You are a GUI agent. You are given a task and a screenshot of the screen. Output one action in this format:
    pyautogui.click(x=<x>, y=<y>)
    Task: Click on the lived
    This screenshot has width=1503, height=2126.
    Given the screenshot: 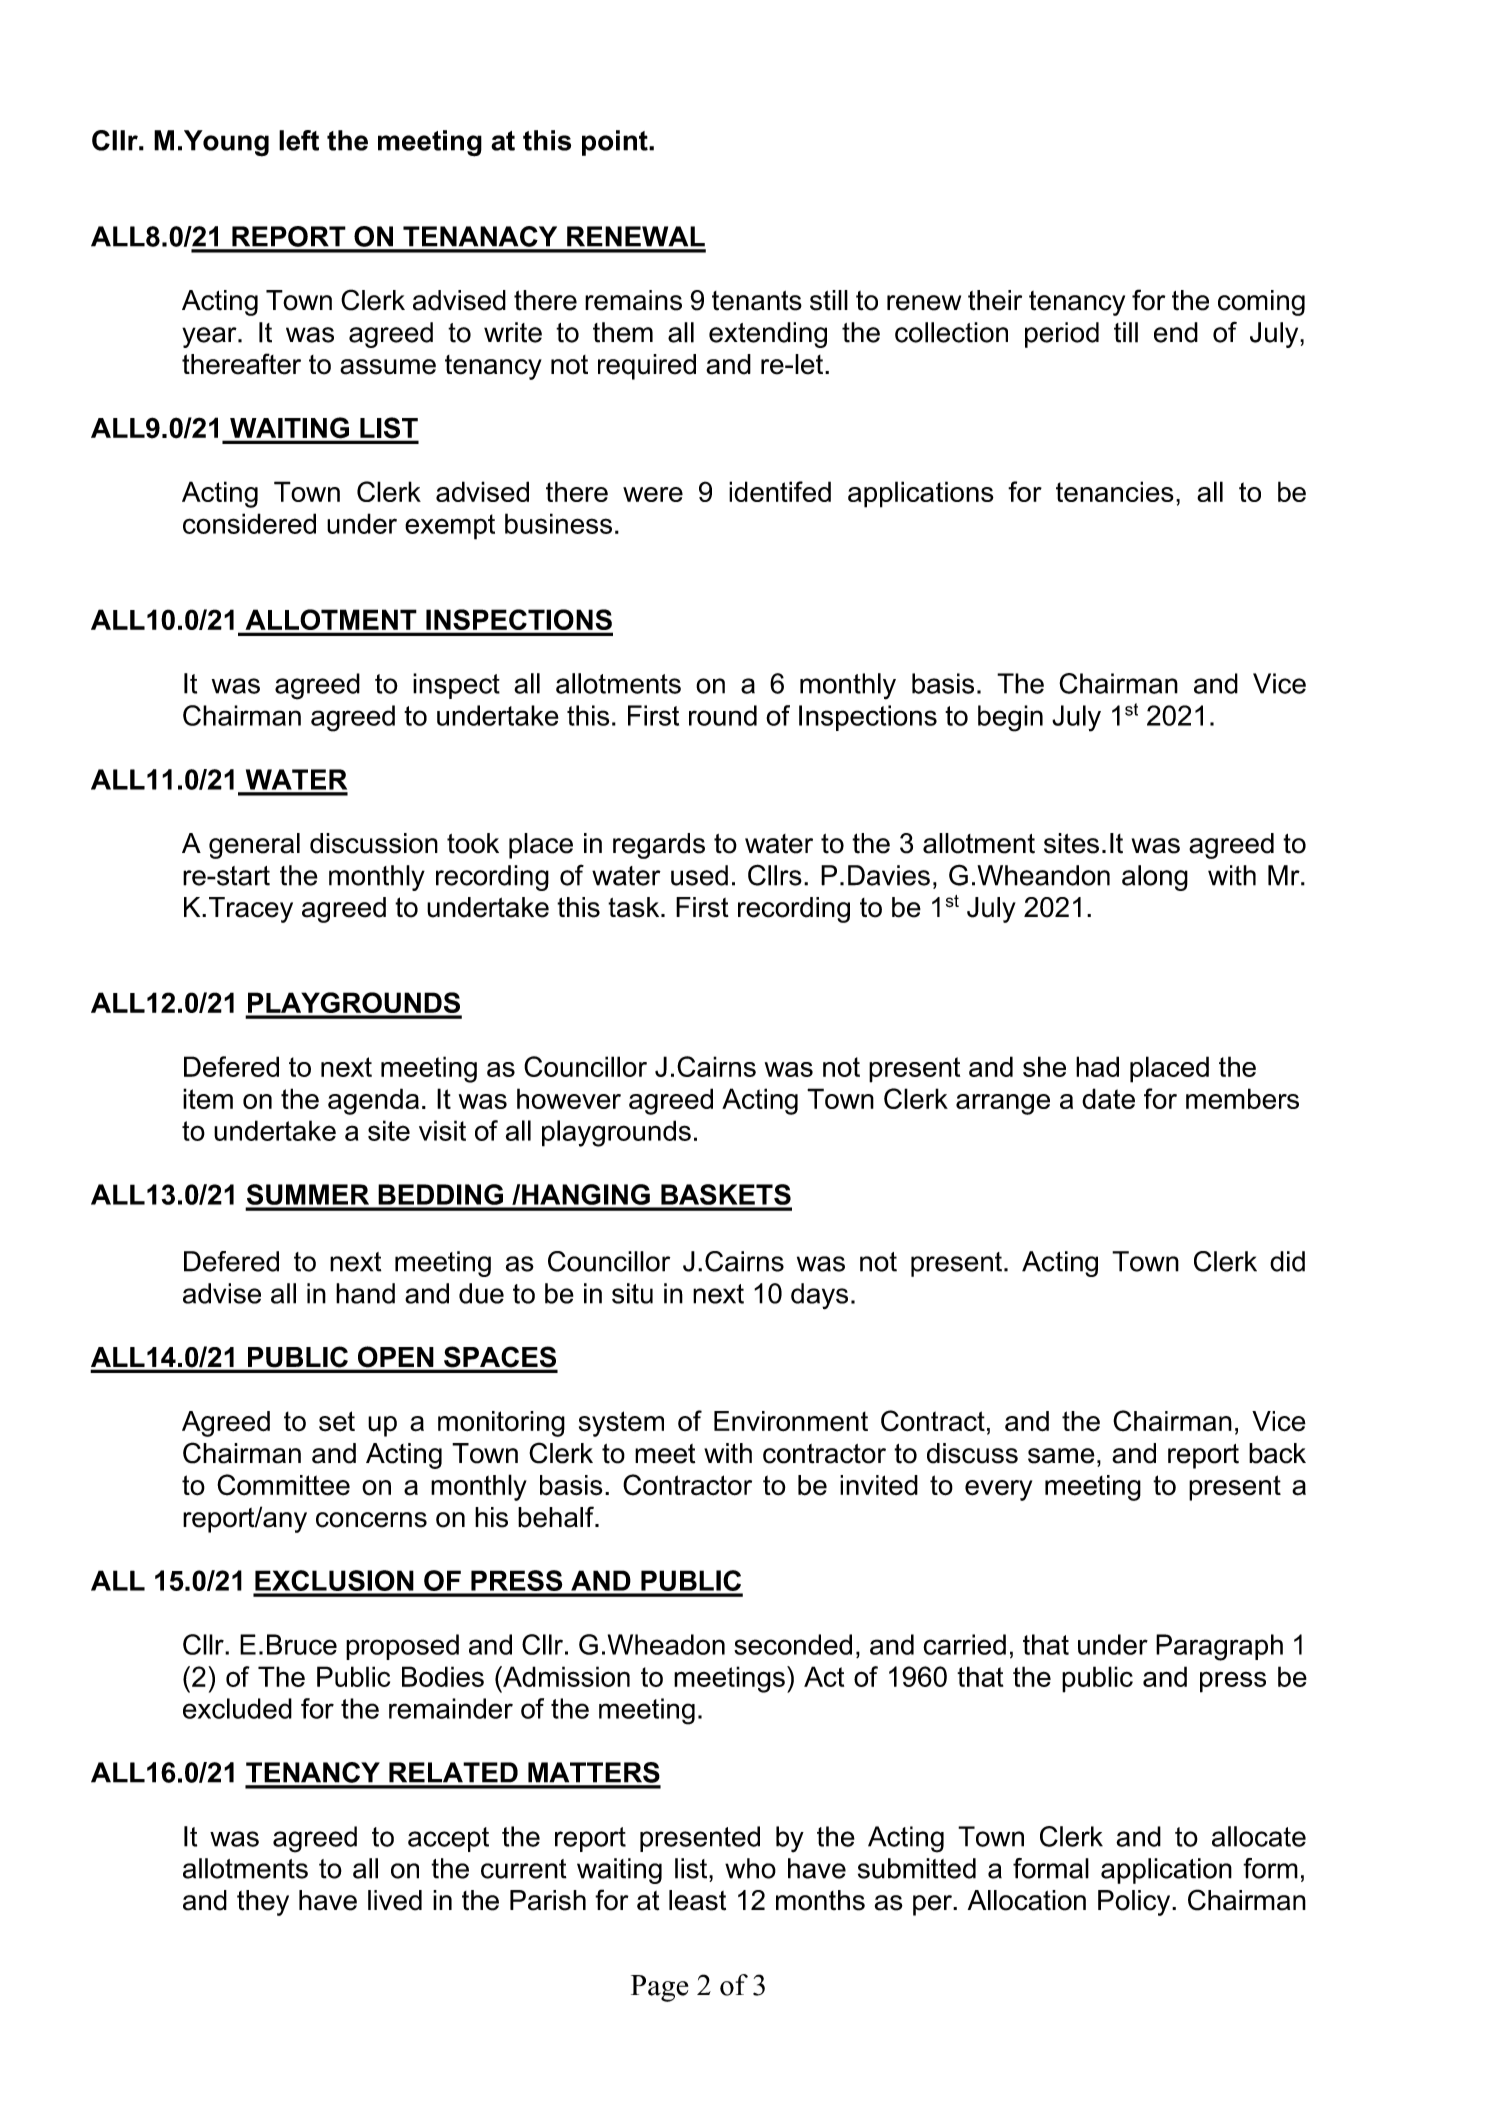 What is the action you would take?
    pyautogui.click(x=395, y=1900)
